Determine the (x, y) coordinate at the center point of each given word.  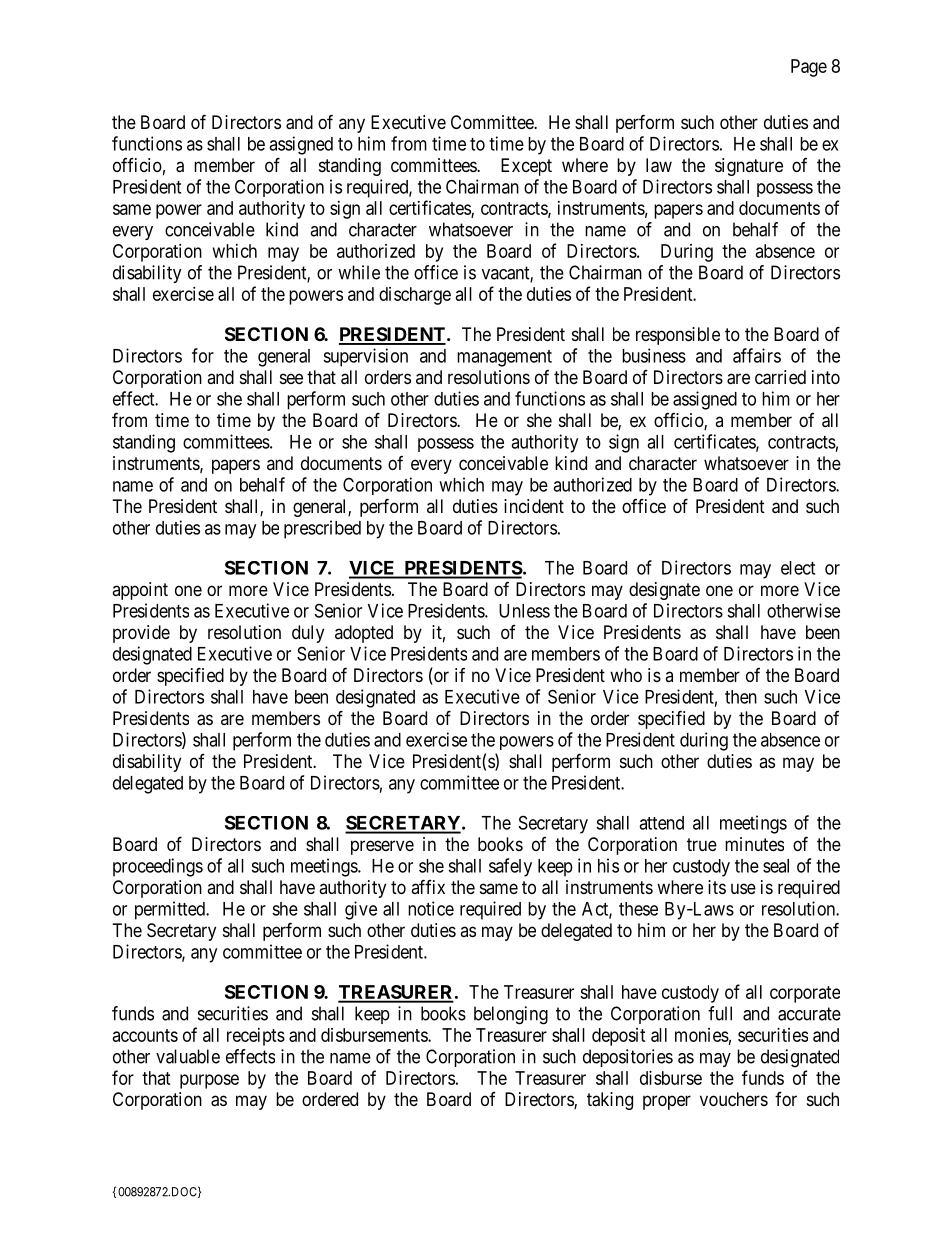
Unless (524, 611)
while (359, 272)
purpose (209, 1081)
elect (798, 568)
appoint (140, 591)
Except (526, 167)
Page (809, 68)
